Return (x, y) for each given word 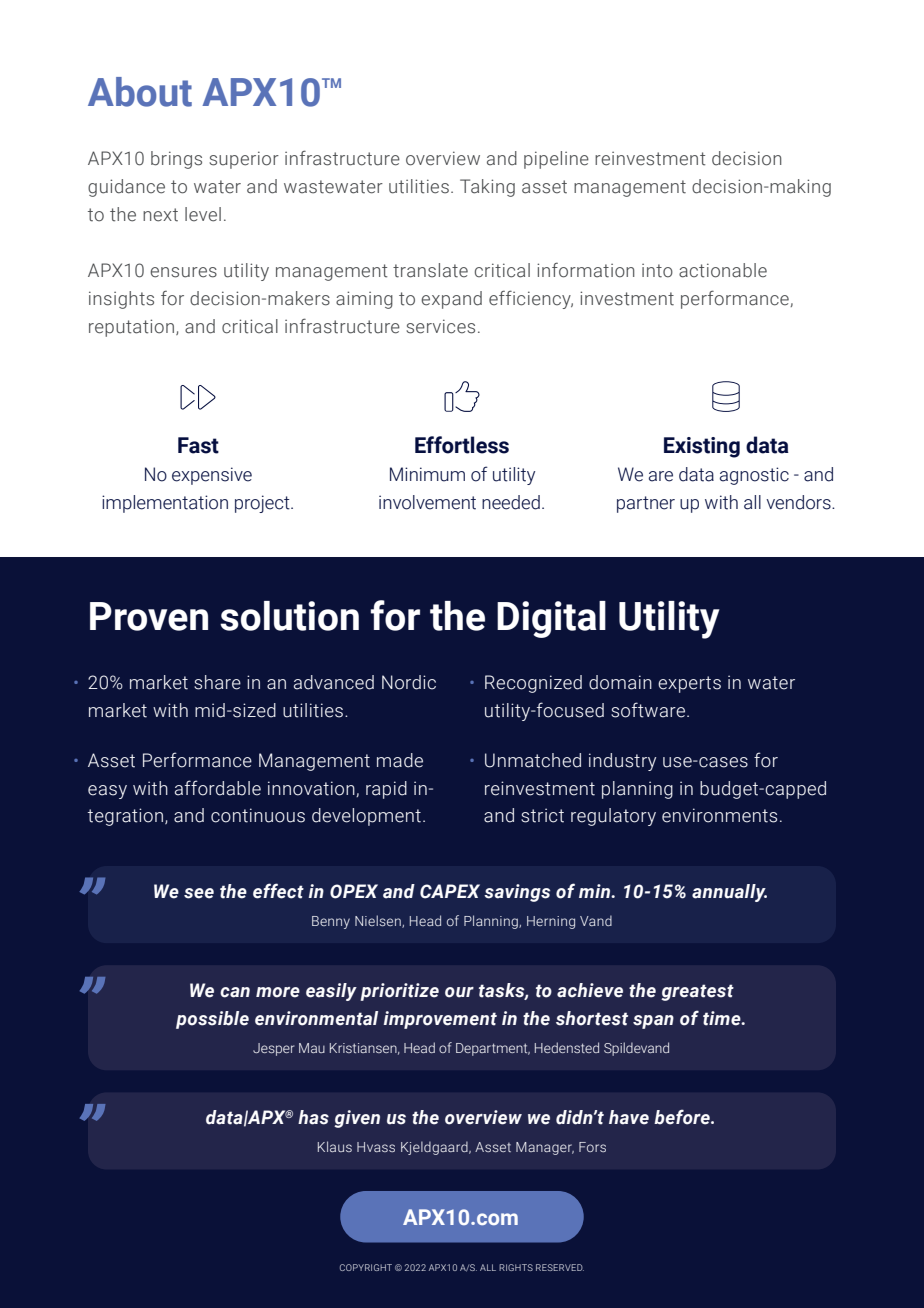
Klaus (335, 1146)
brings (176, 160)
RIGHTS (516, 1267)
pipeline (556, 160)
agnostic (754, 476)
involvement (427, 502)
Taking (487, 188)
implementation (165, 504)
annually (729, 893)
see (199, 893)
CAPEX (450, 891)
